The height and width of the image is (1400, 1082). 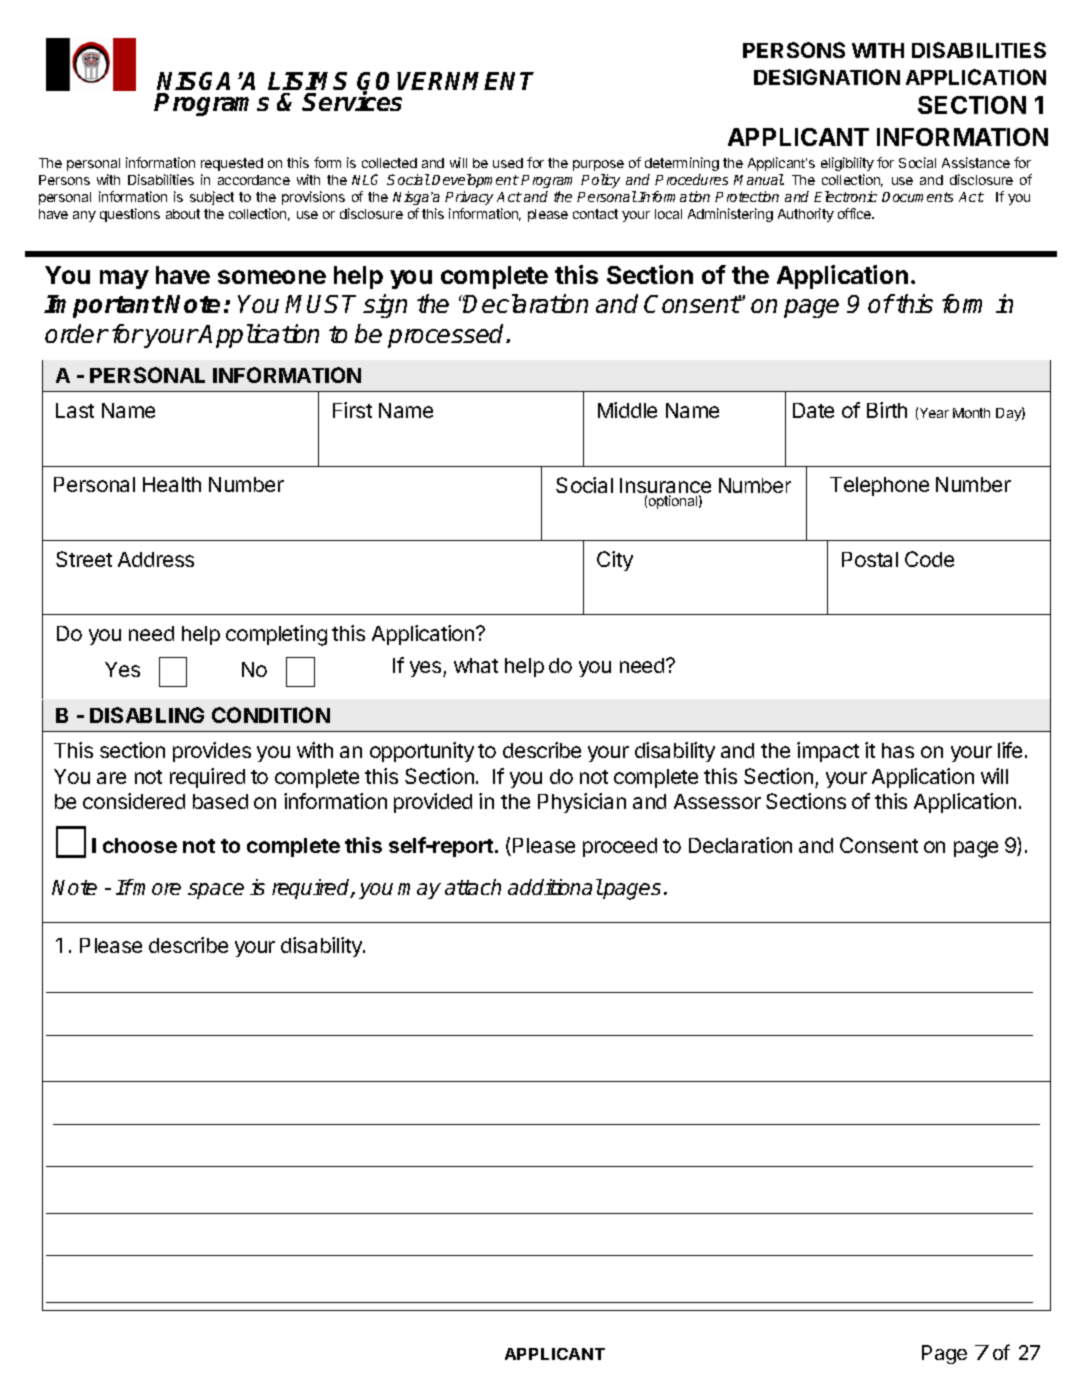 I want to click on used, so click(x=508, y=163).
